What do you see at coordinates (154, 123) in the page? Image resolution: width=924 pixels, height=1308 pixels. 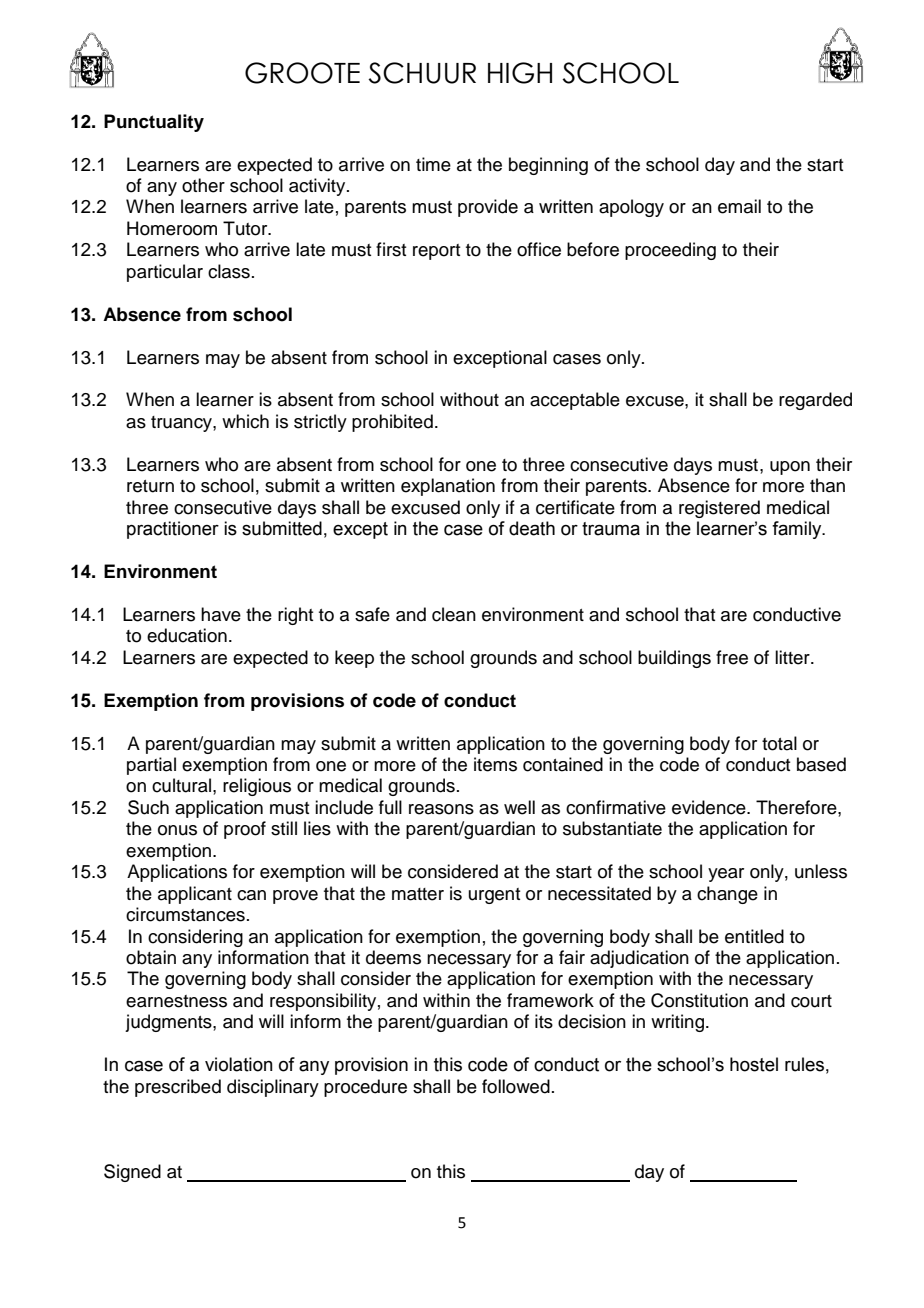 I see `Punctuality` at bounding box center [154, 123].
